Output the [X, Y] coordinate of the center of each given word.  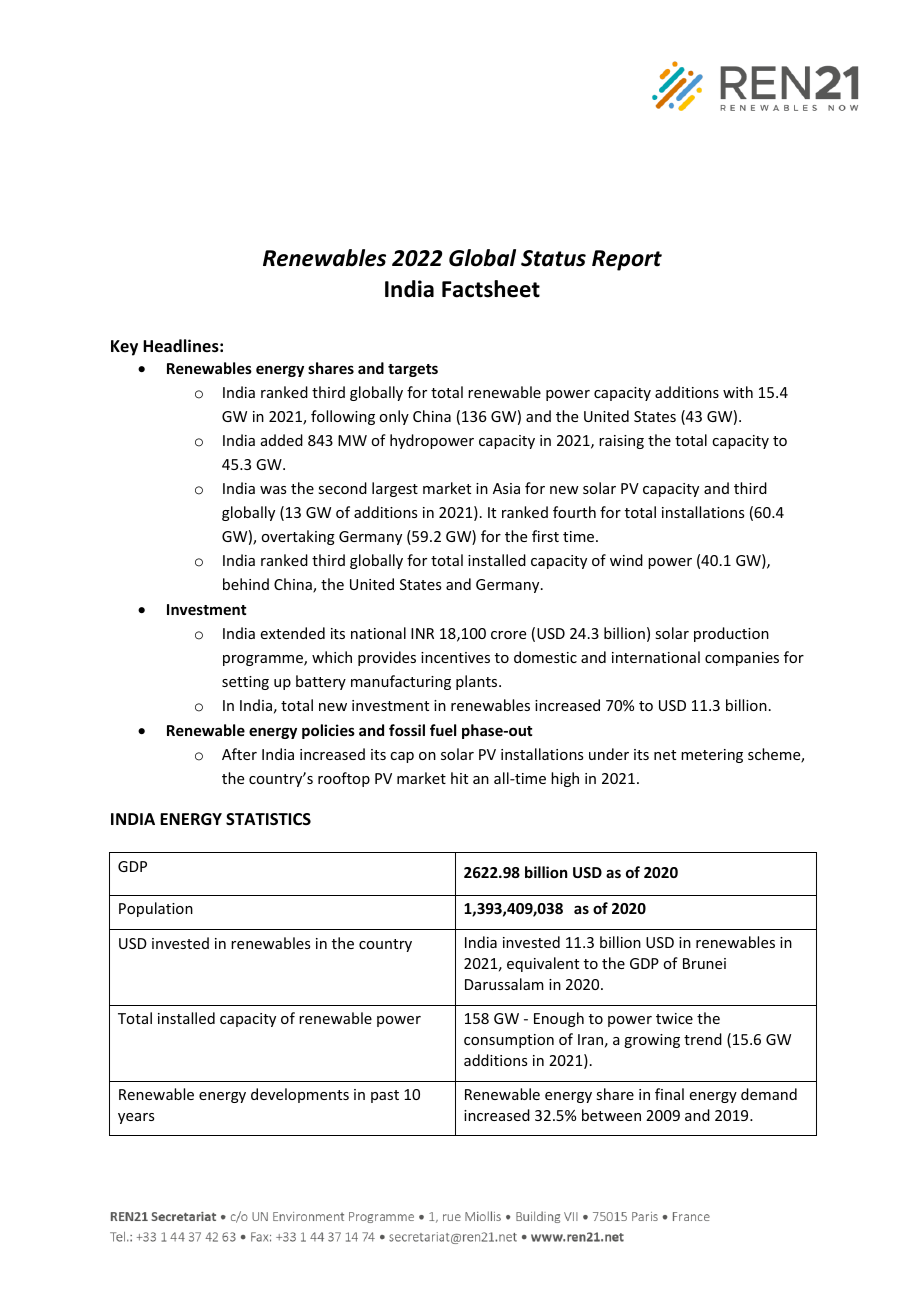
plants [478, 682]
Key [124, 348]
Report [627, 260]
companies [742, 659]
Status [553, 258]
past [385, 1096]
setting [245, 683]
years [136, 1118]
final [669, 1094]
